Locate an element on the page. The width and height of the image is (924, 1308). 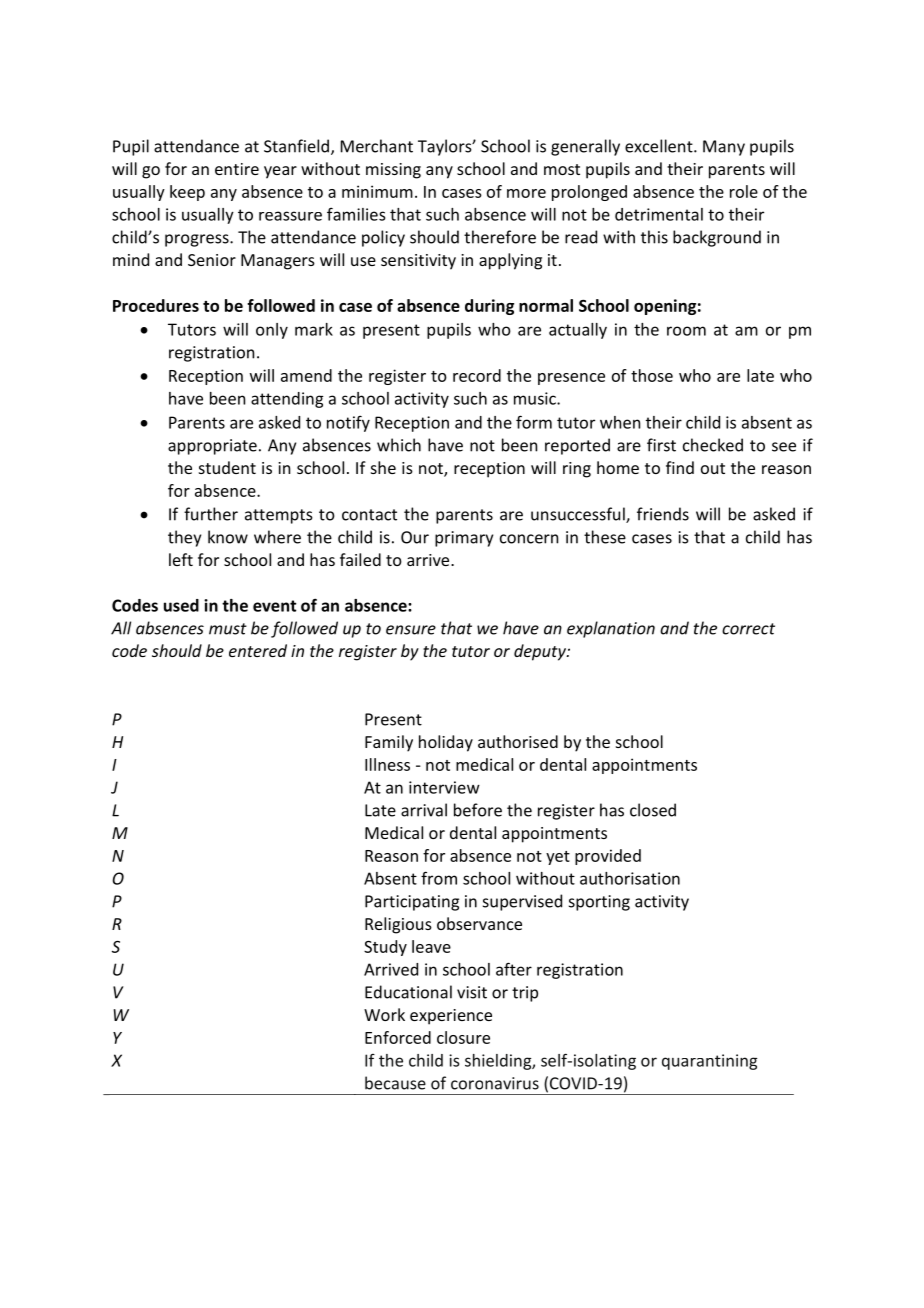
Work is located at coordinates (384, 1014).
